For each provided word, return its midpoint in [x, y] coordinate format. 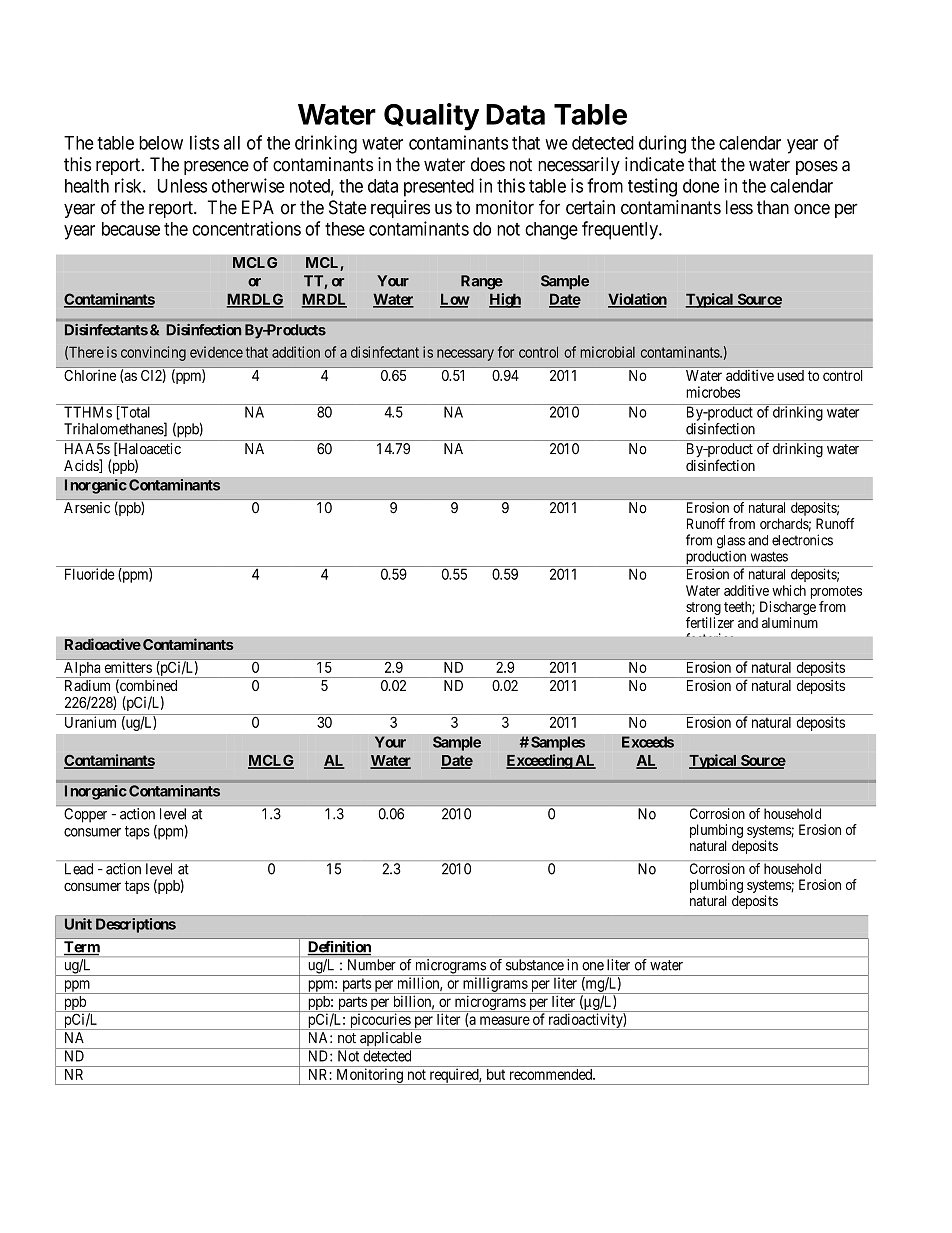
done [701, 186]
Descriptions [136, 925]
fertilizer [710, 622]
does [488, 164]
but [496, 1074]
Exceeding [540, 761]
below [161, 143]
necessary [465, 355]
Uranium [90, 722]
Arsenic [87, 507]
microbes [713, 392]
